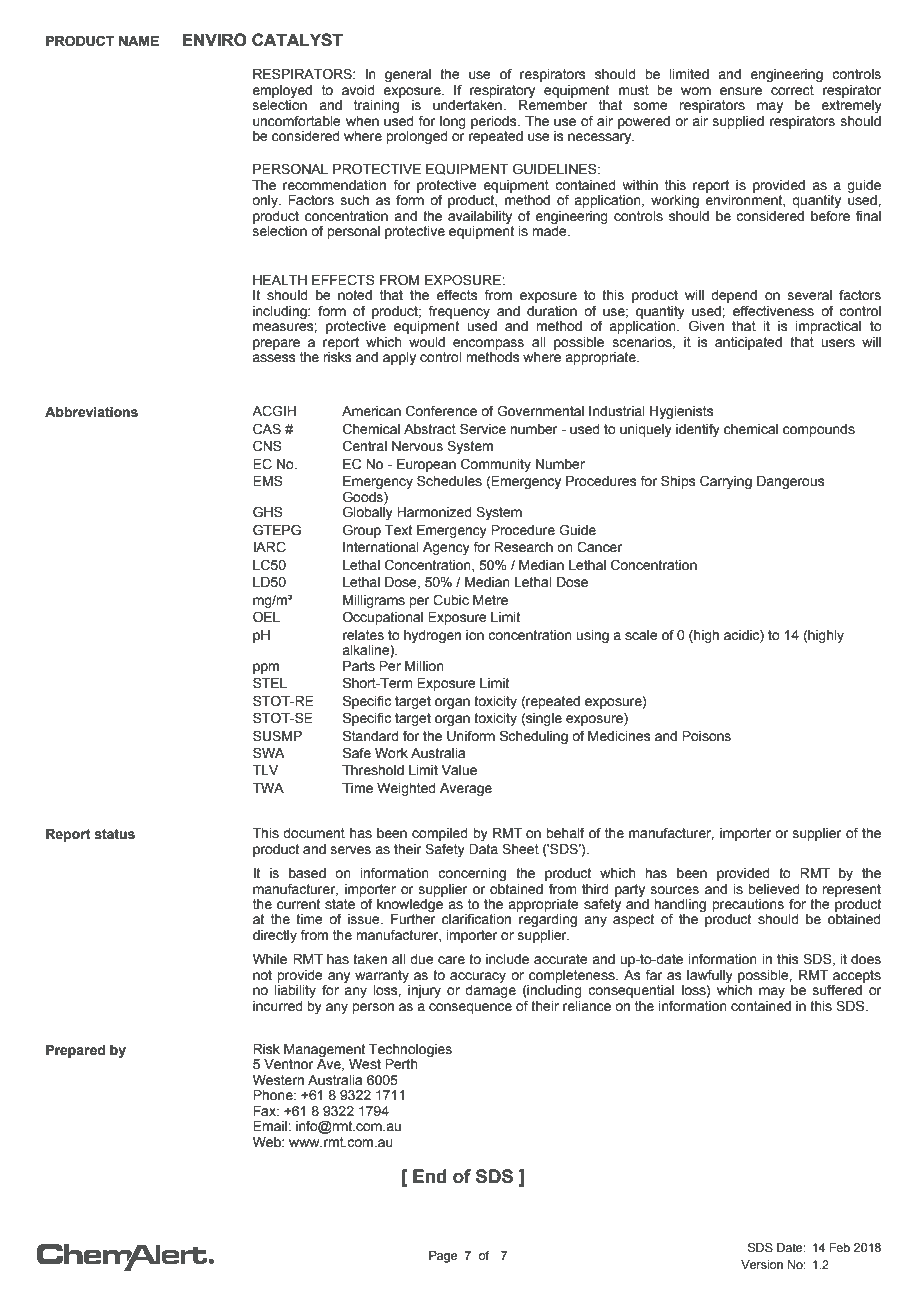  I want to click on NAME, so click(139, 41).
